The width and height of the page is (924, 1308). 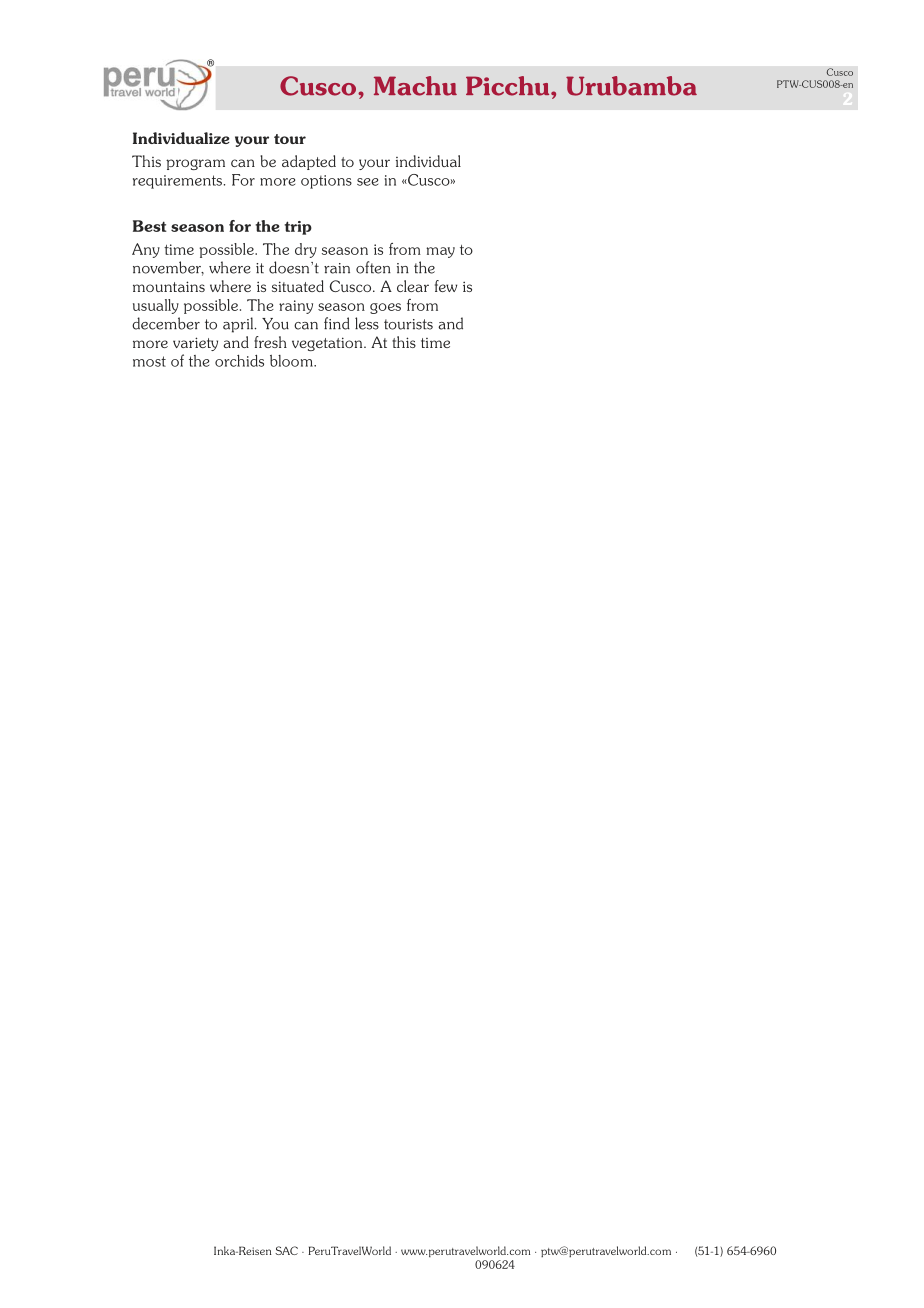 What do you see at coordinates (177, 182) in the page?
I see `requirements` at bounding box center [177, 182].
